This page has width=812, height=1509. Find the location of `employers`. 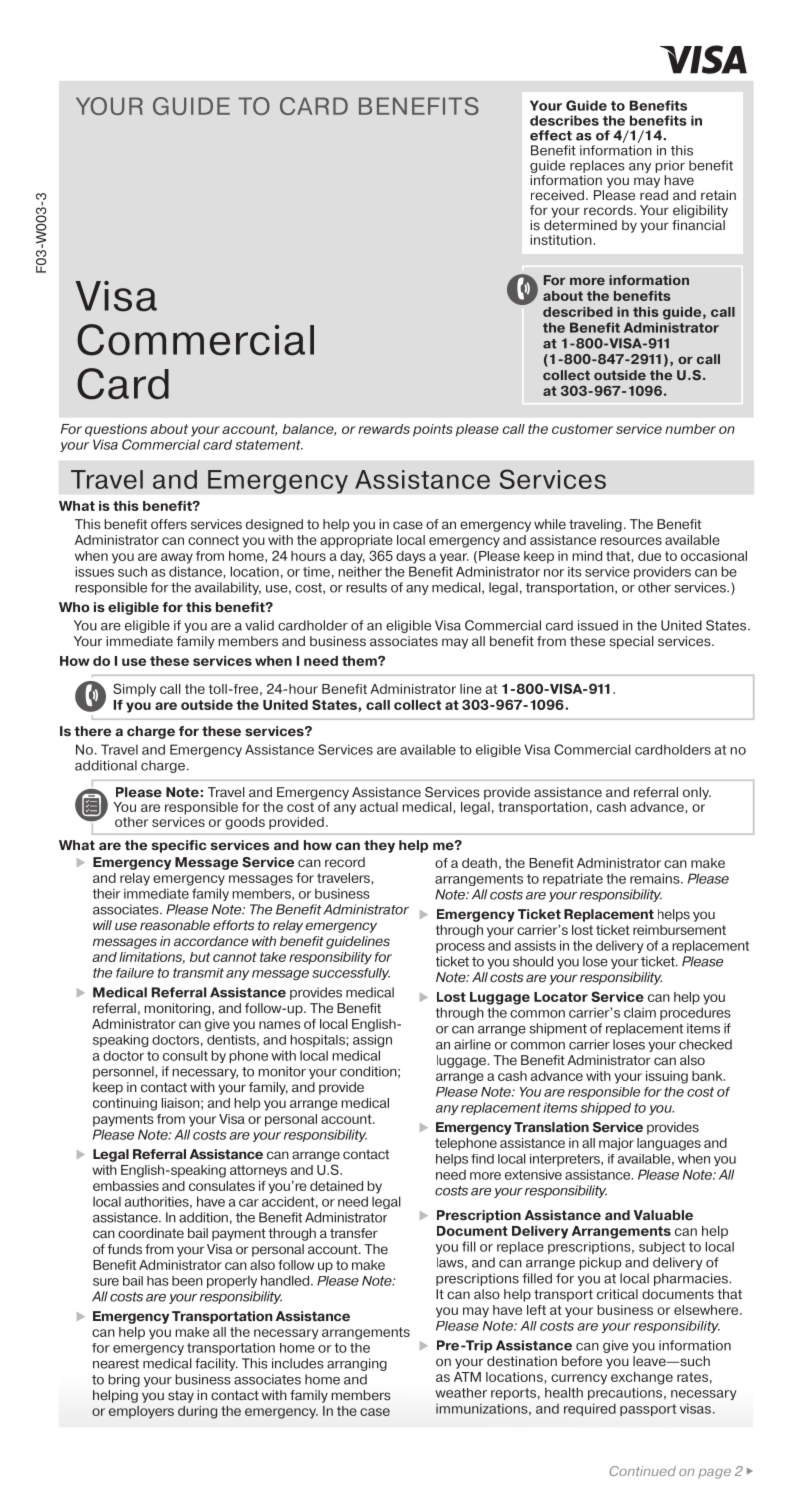

employers is located at coordinates (141, 1412).
